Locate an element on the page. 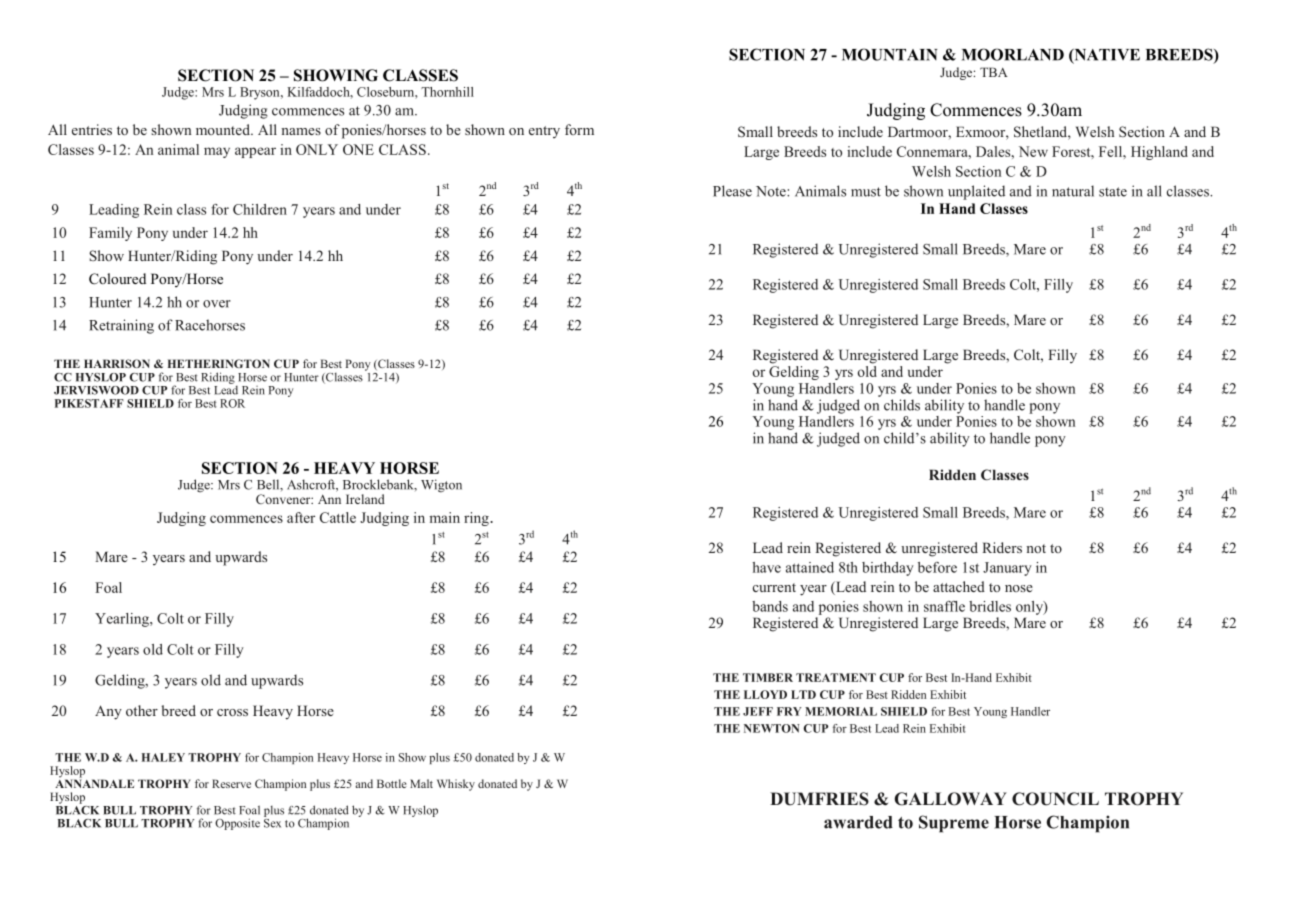 This document has width=1308, height=924. TBA is located at coordinates (994, 72).
